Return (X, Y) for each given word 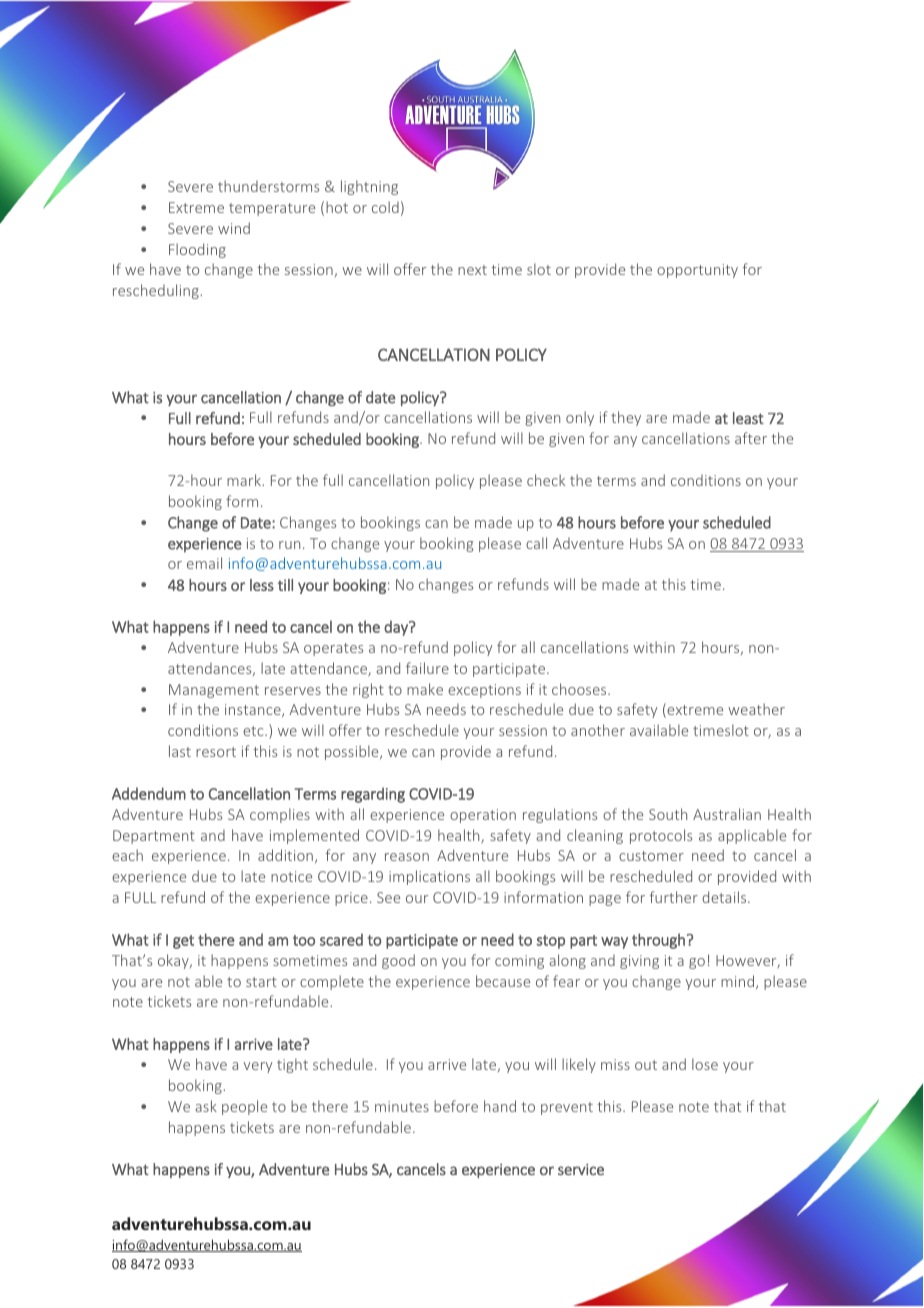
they (626, 418)
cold (385, 207)
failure (427, 668)
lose (705, 1064)
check (546, 480)
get (183, 942)
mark (245, 480)
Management (214, 691)
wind (234, 228)
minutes (402, 1106)
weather (756, 709)
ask (206, 1106)
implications (429, 877)
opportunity (697, 271)
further (674, 897)
